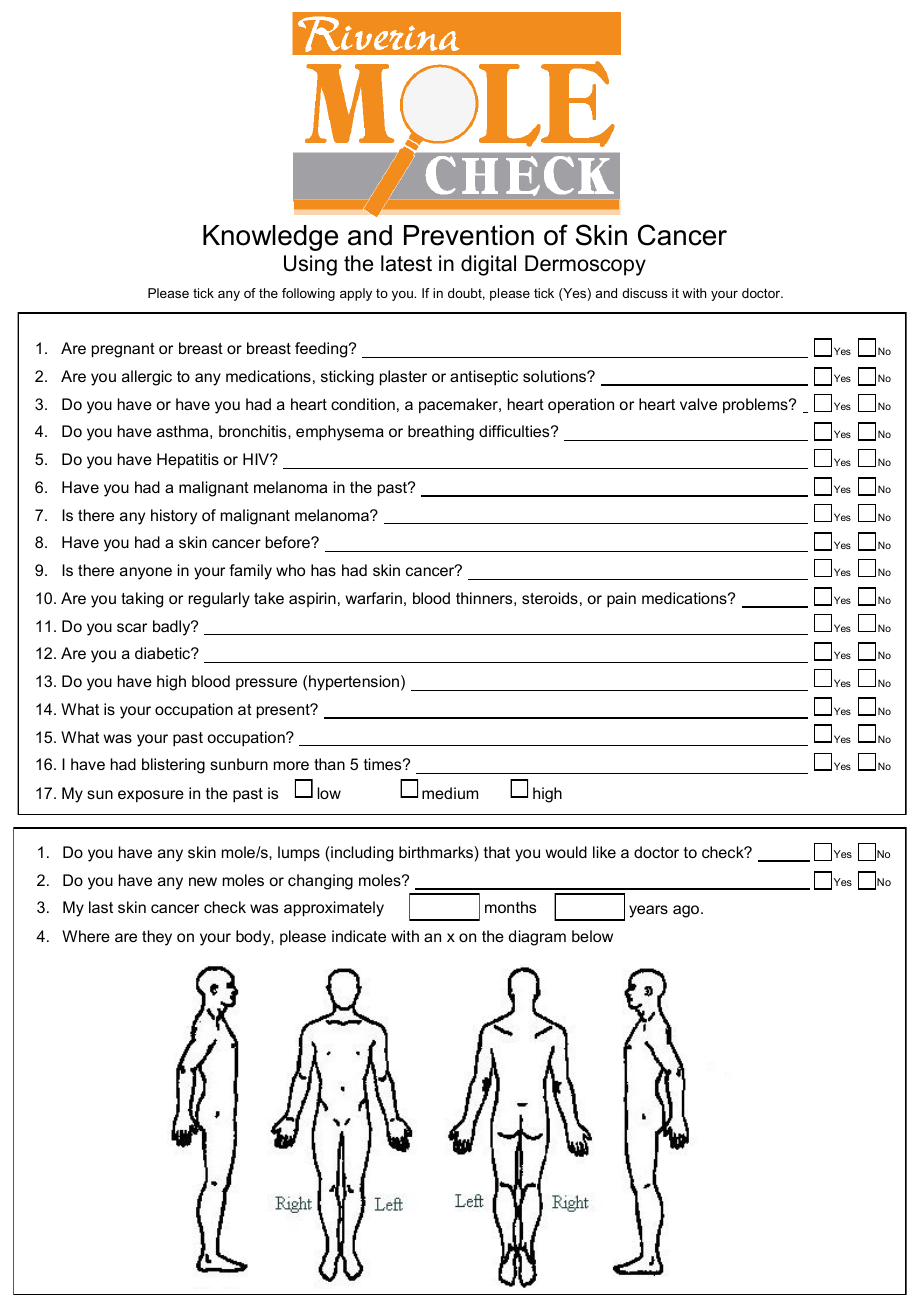 The width and height of the document is (924, 1308). I want to click on latest, so click(406, 263).
